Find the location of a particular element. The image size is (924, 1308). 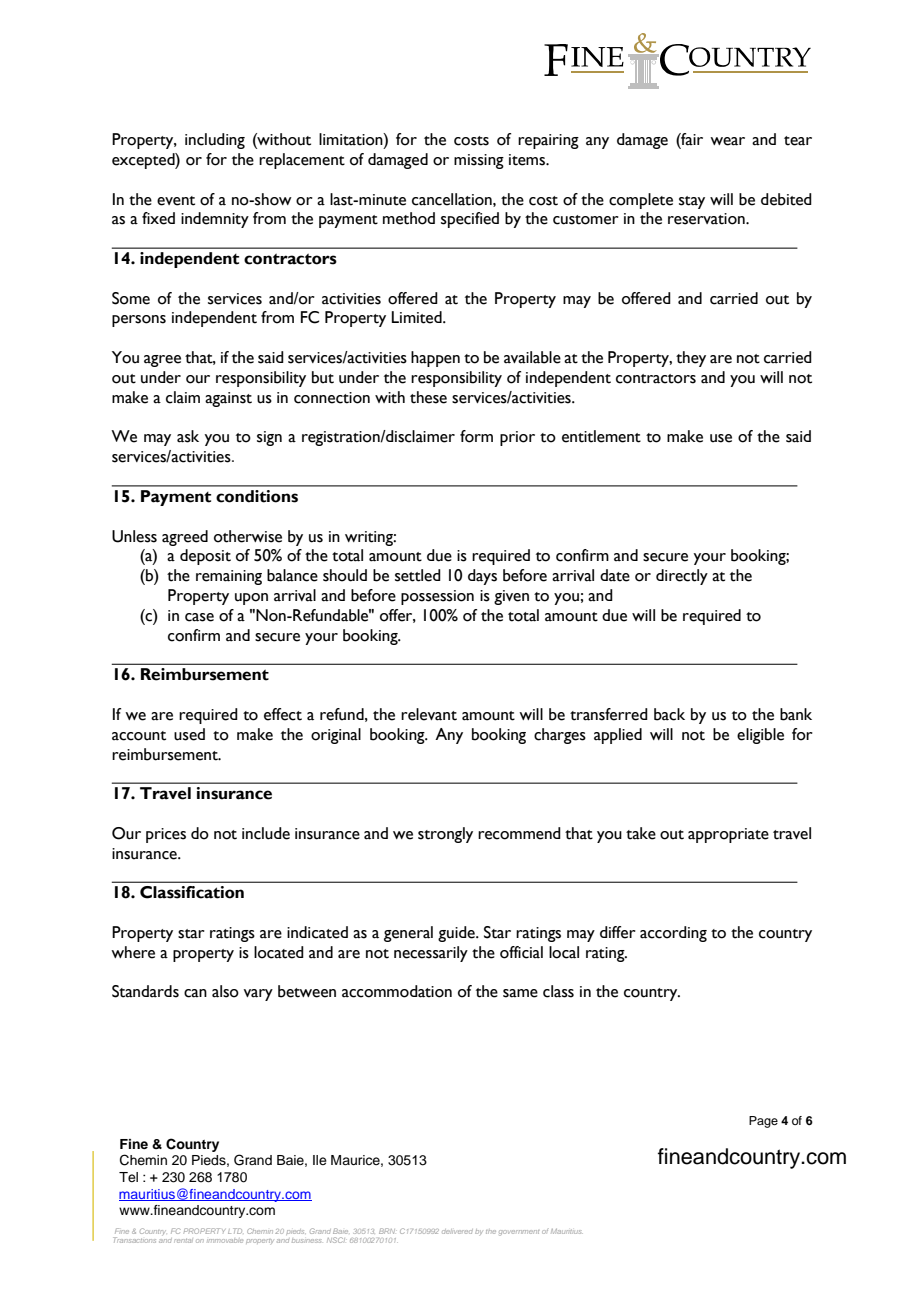

including is located at coordinates (215, 141).
